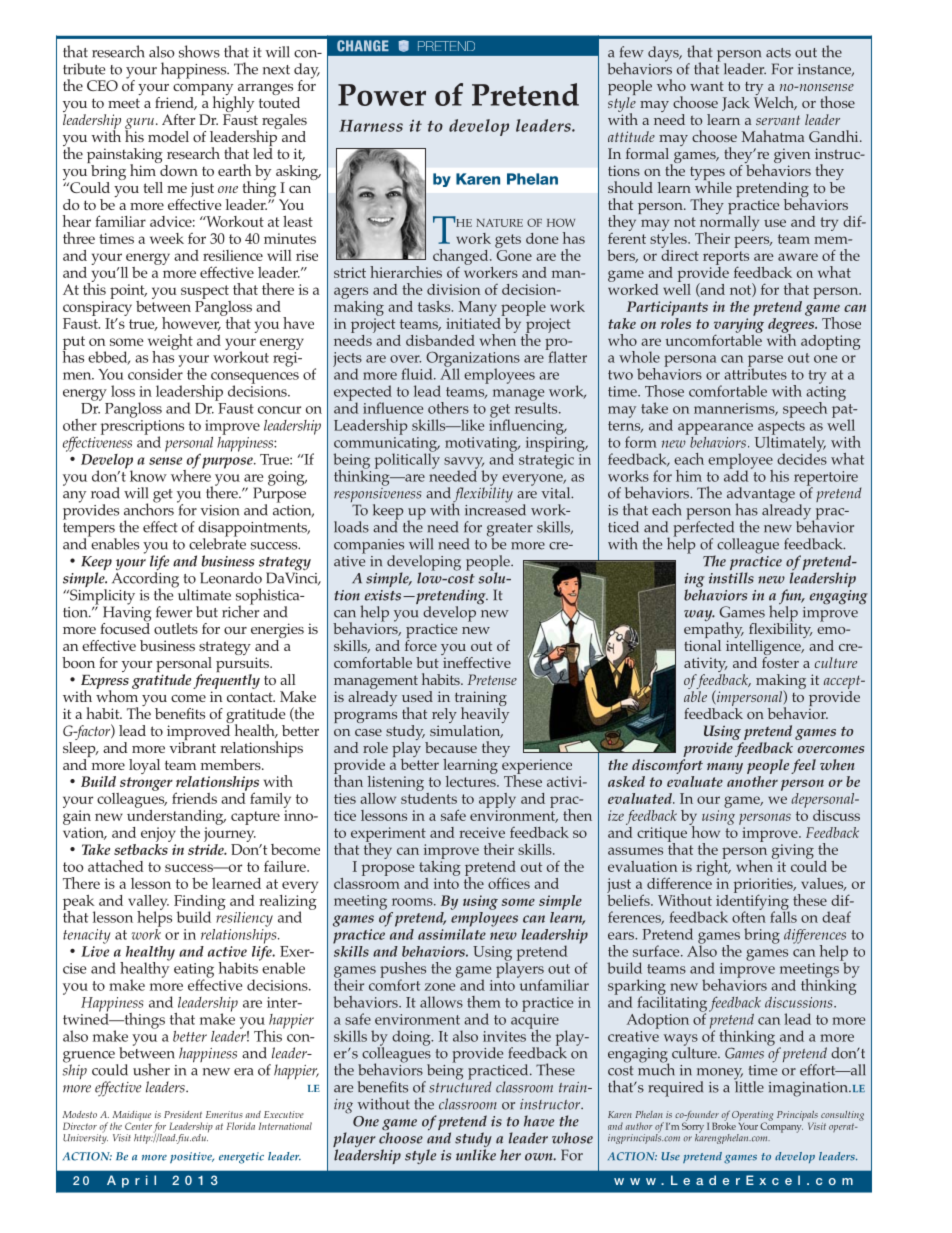 The width and height of the page is (952, 1233). I want to click on Power, so click(382, 95).
